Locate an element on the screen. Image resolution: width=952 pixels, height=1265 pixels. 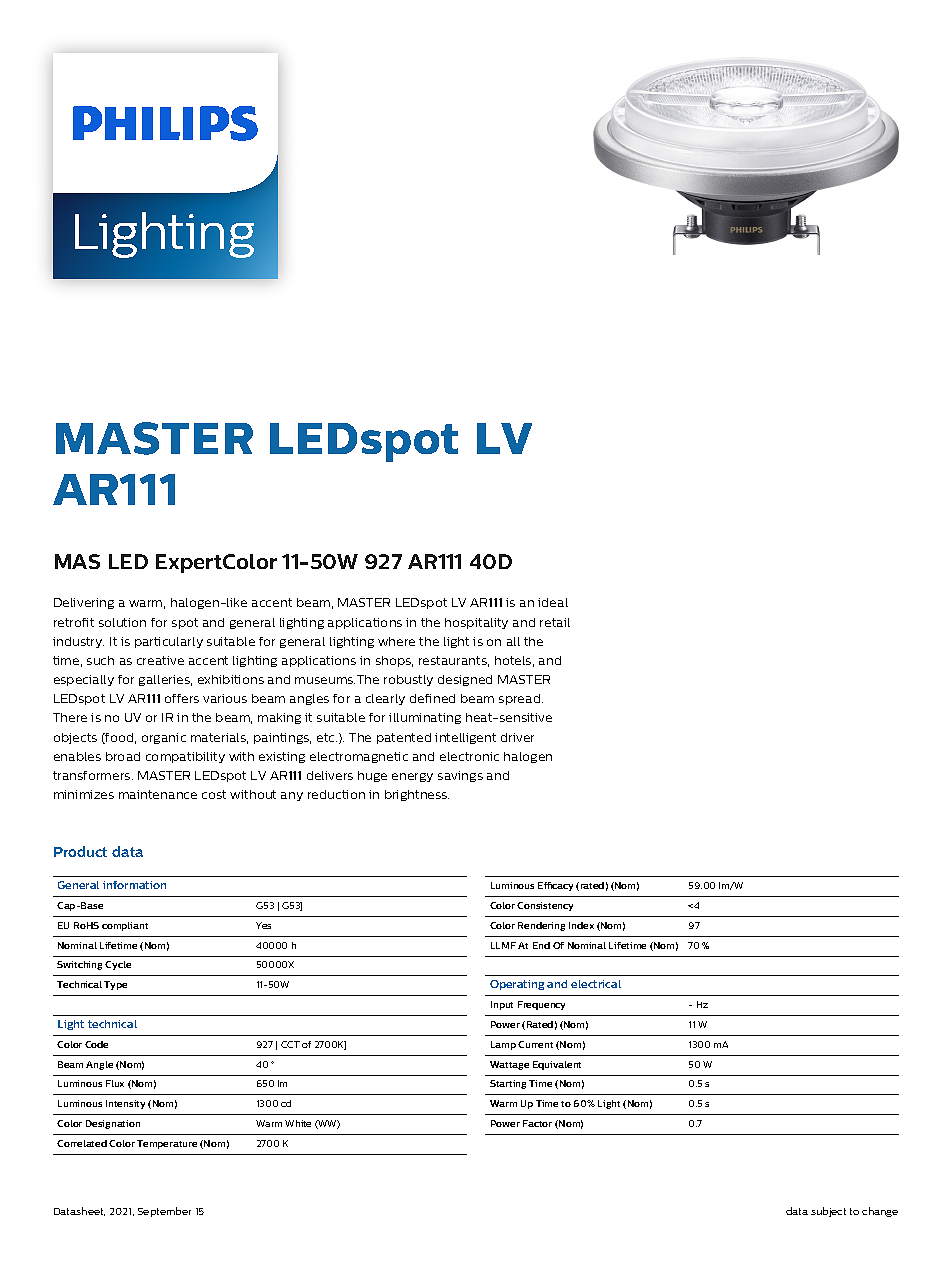
retail is located at coordinates (555, 622).
